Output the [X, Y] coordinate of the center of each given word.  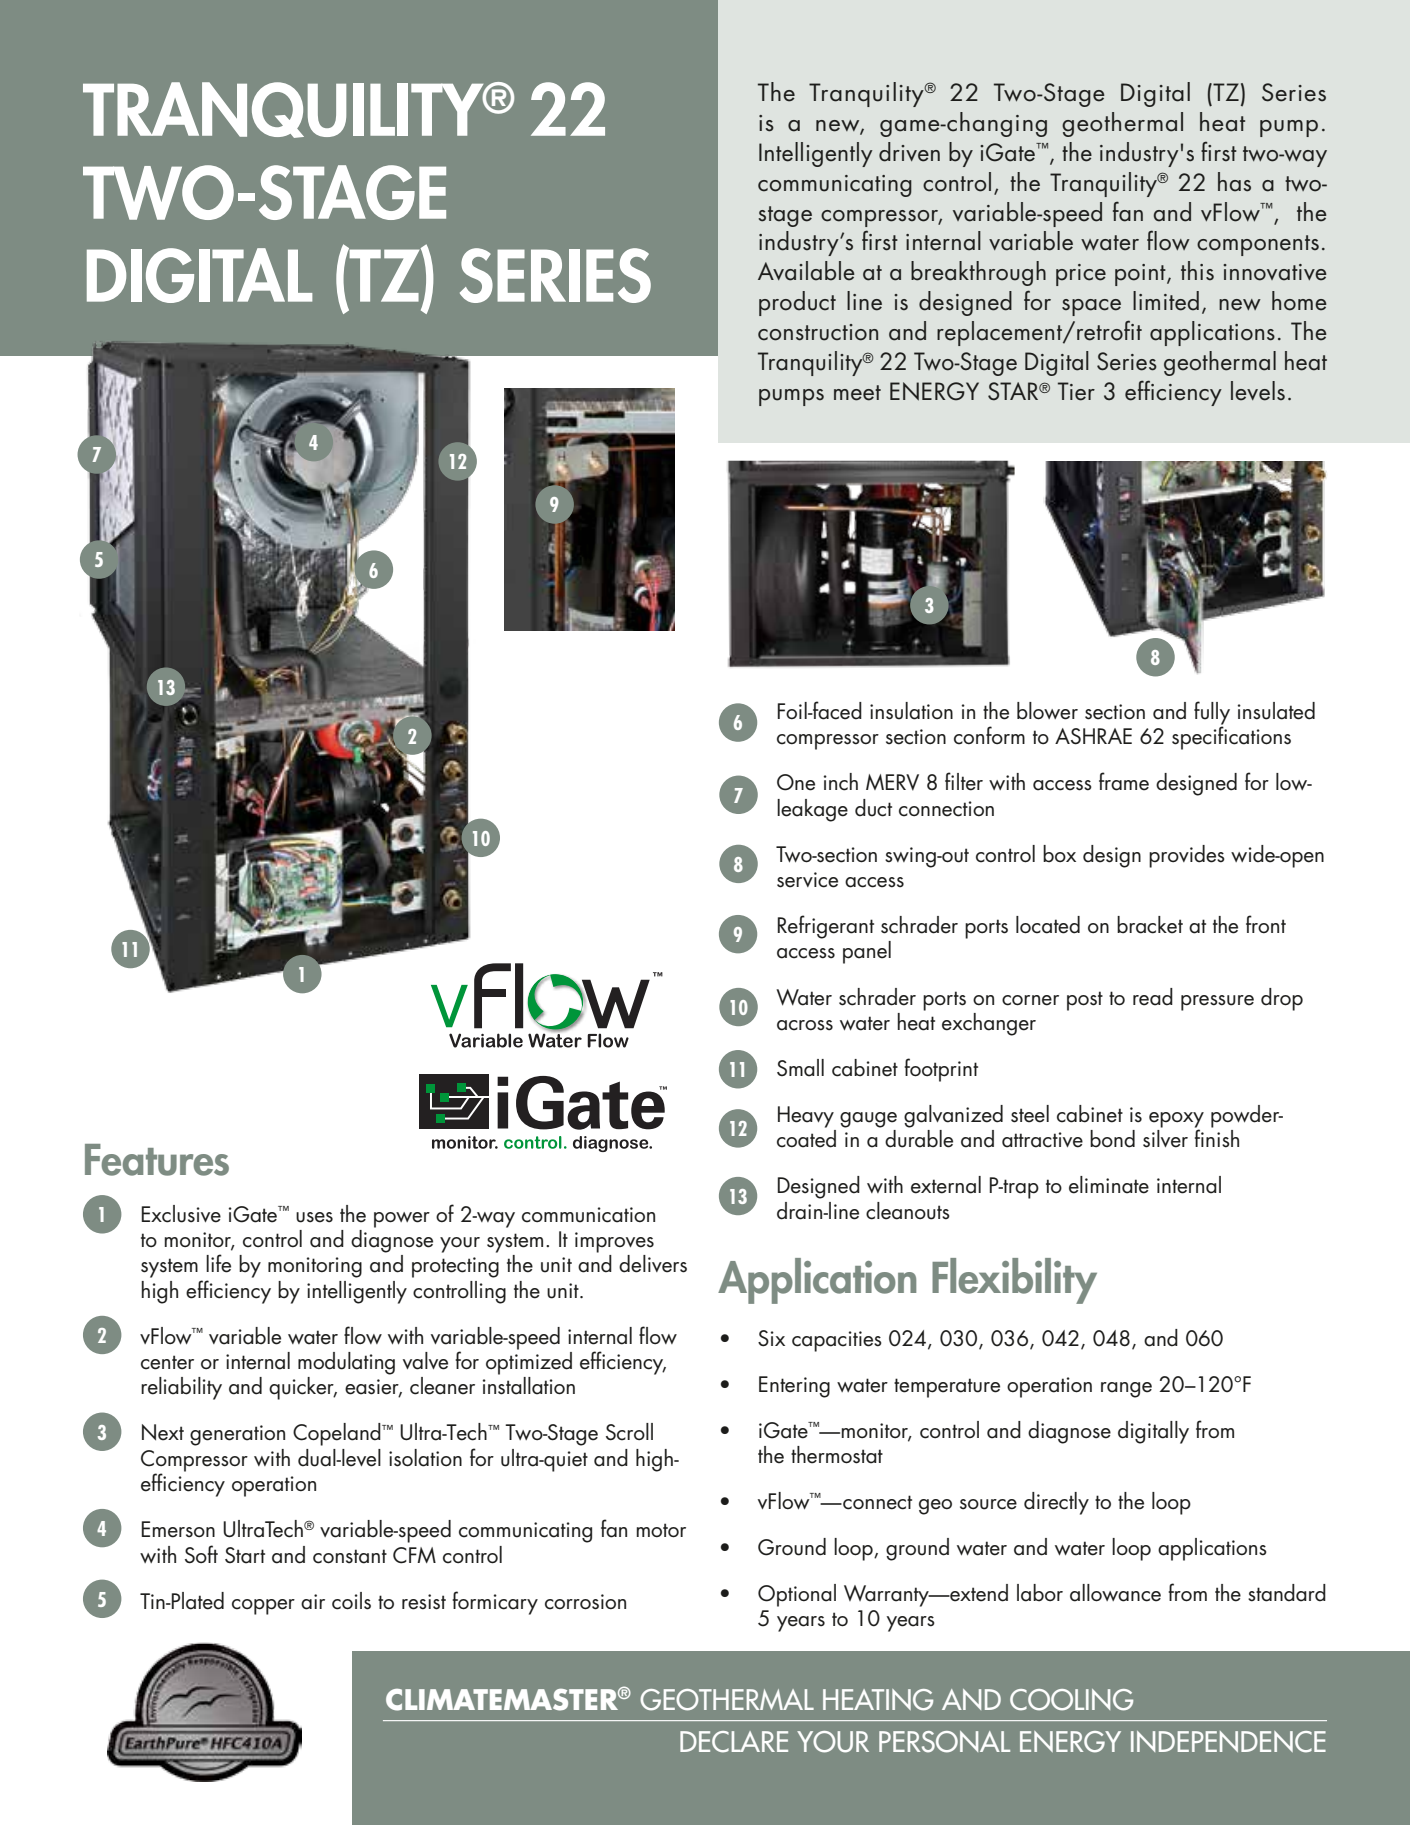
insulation [911, 711]
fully [1212, 714]
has [1234, 182]
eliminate [1109, 1185]
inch [841, 782]
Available [806, 271]
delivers [653, 1264]
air [313, 1602]
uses [314, 1217]
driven [909, 152]
